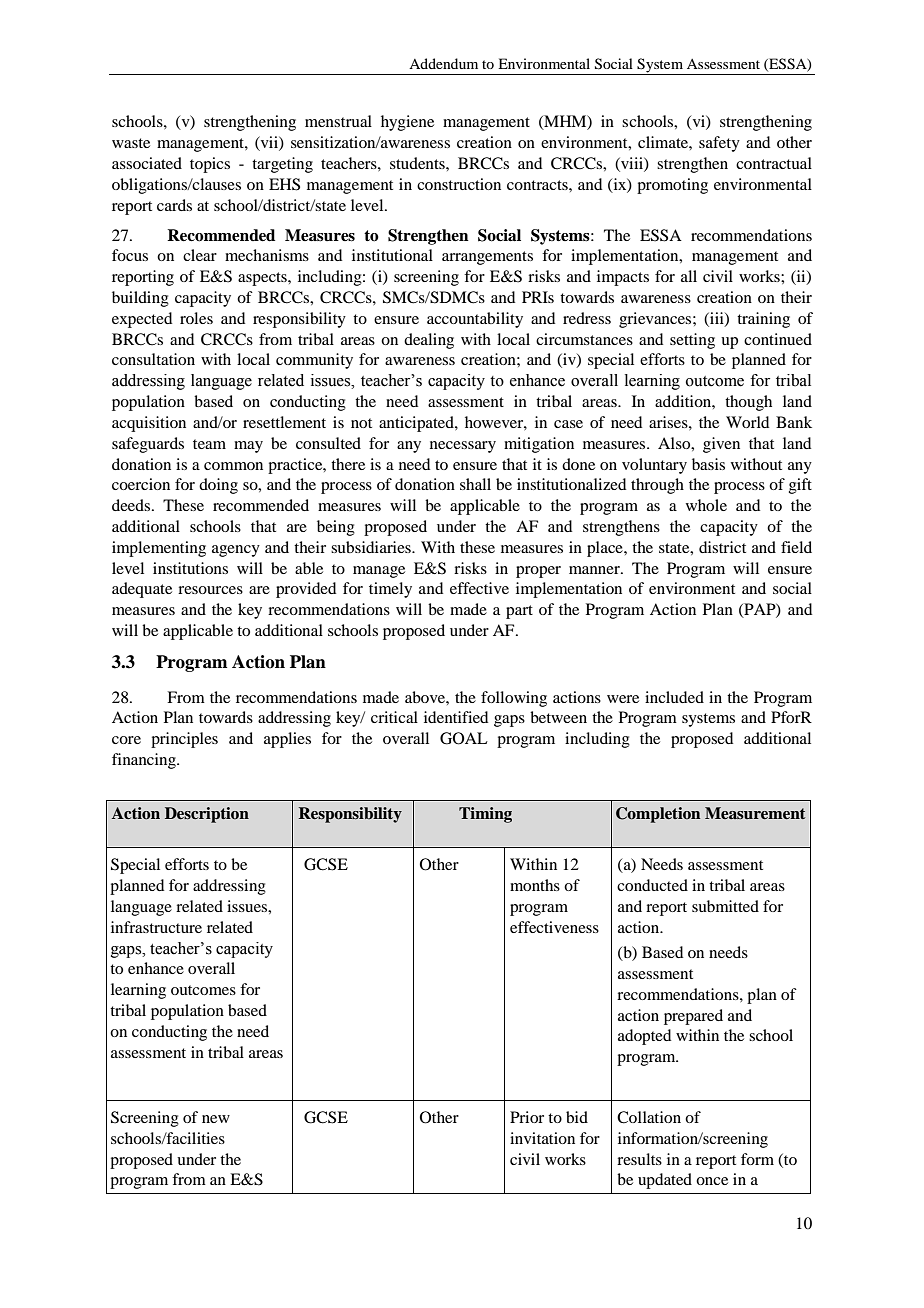  What do you see at coordinates (210, 165) in the image?
I see `topics` at bounding box center [210, 165].
